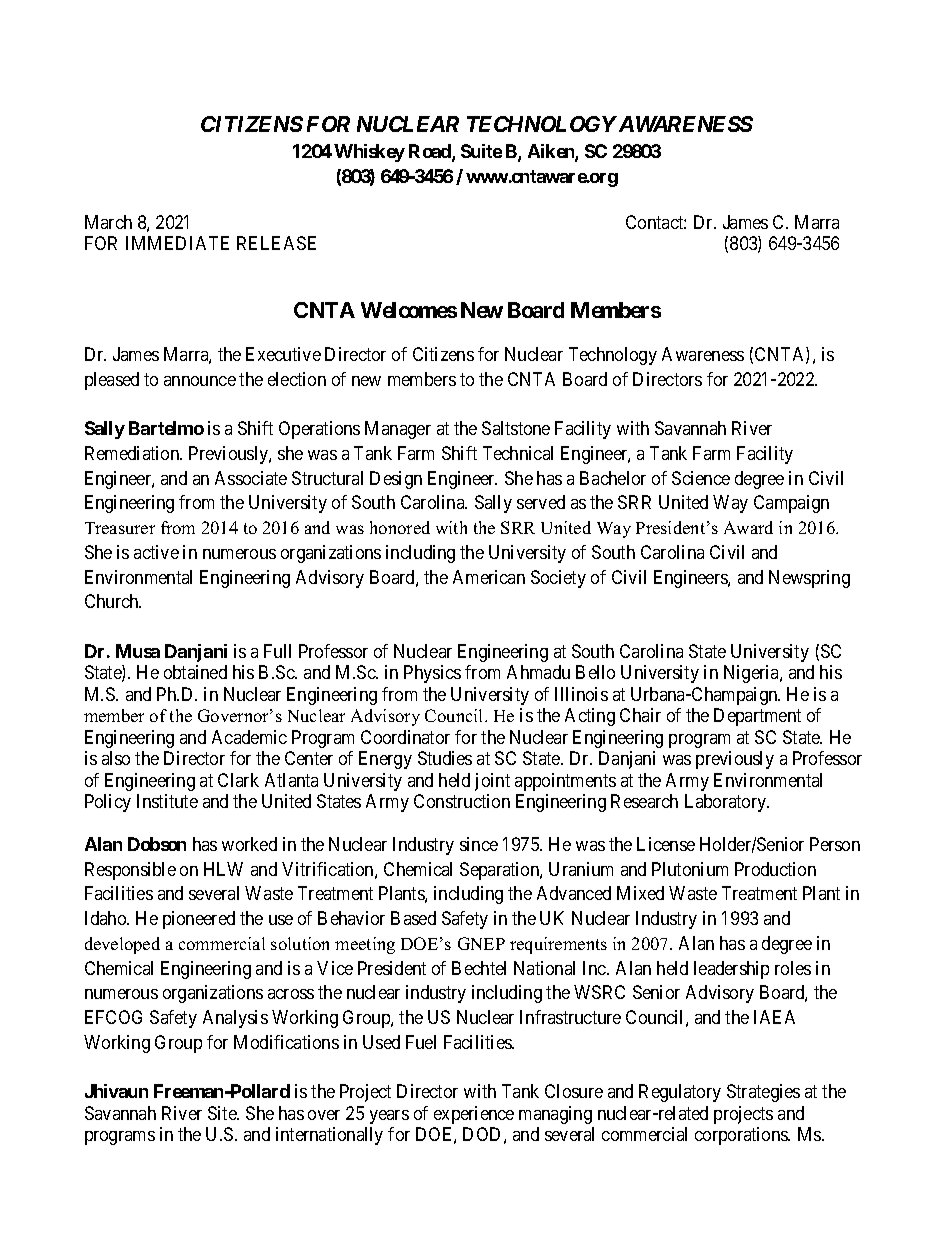 This screenshot has width=952, height=1233. What do you see at coordinates (432, 674) in the screenshot?
I see `Physics` at bounding box center [432, 674].
